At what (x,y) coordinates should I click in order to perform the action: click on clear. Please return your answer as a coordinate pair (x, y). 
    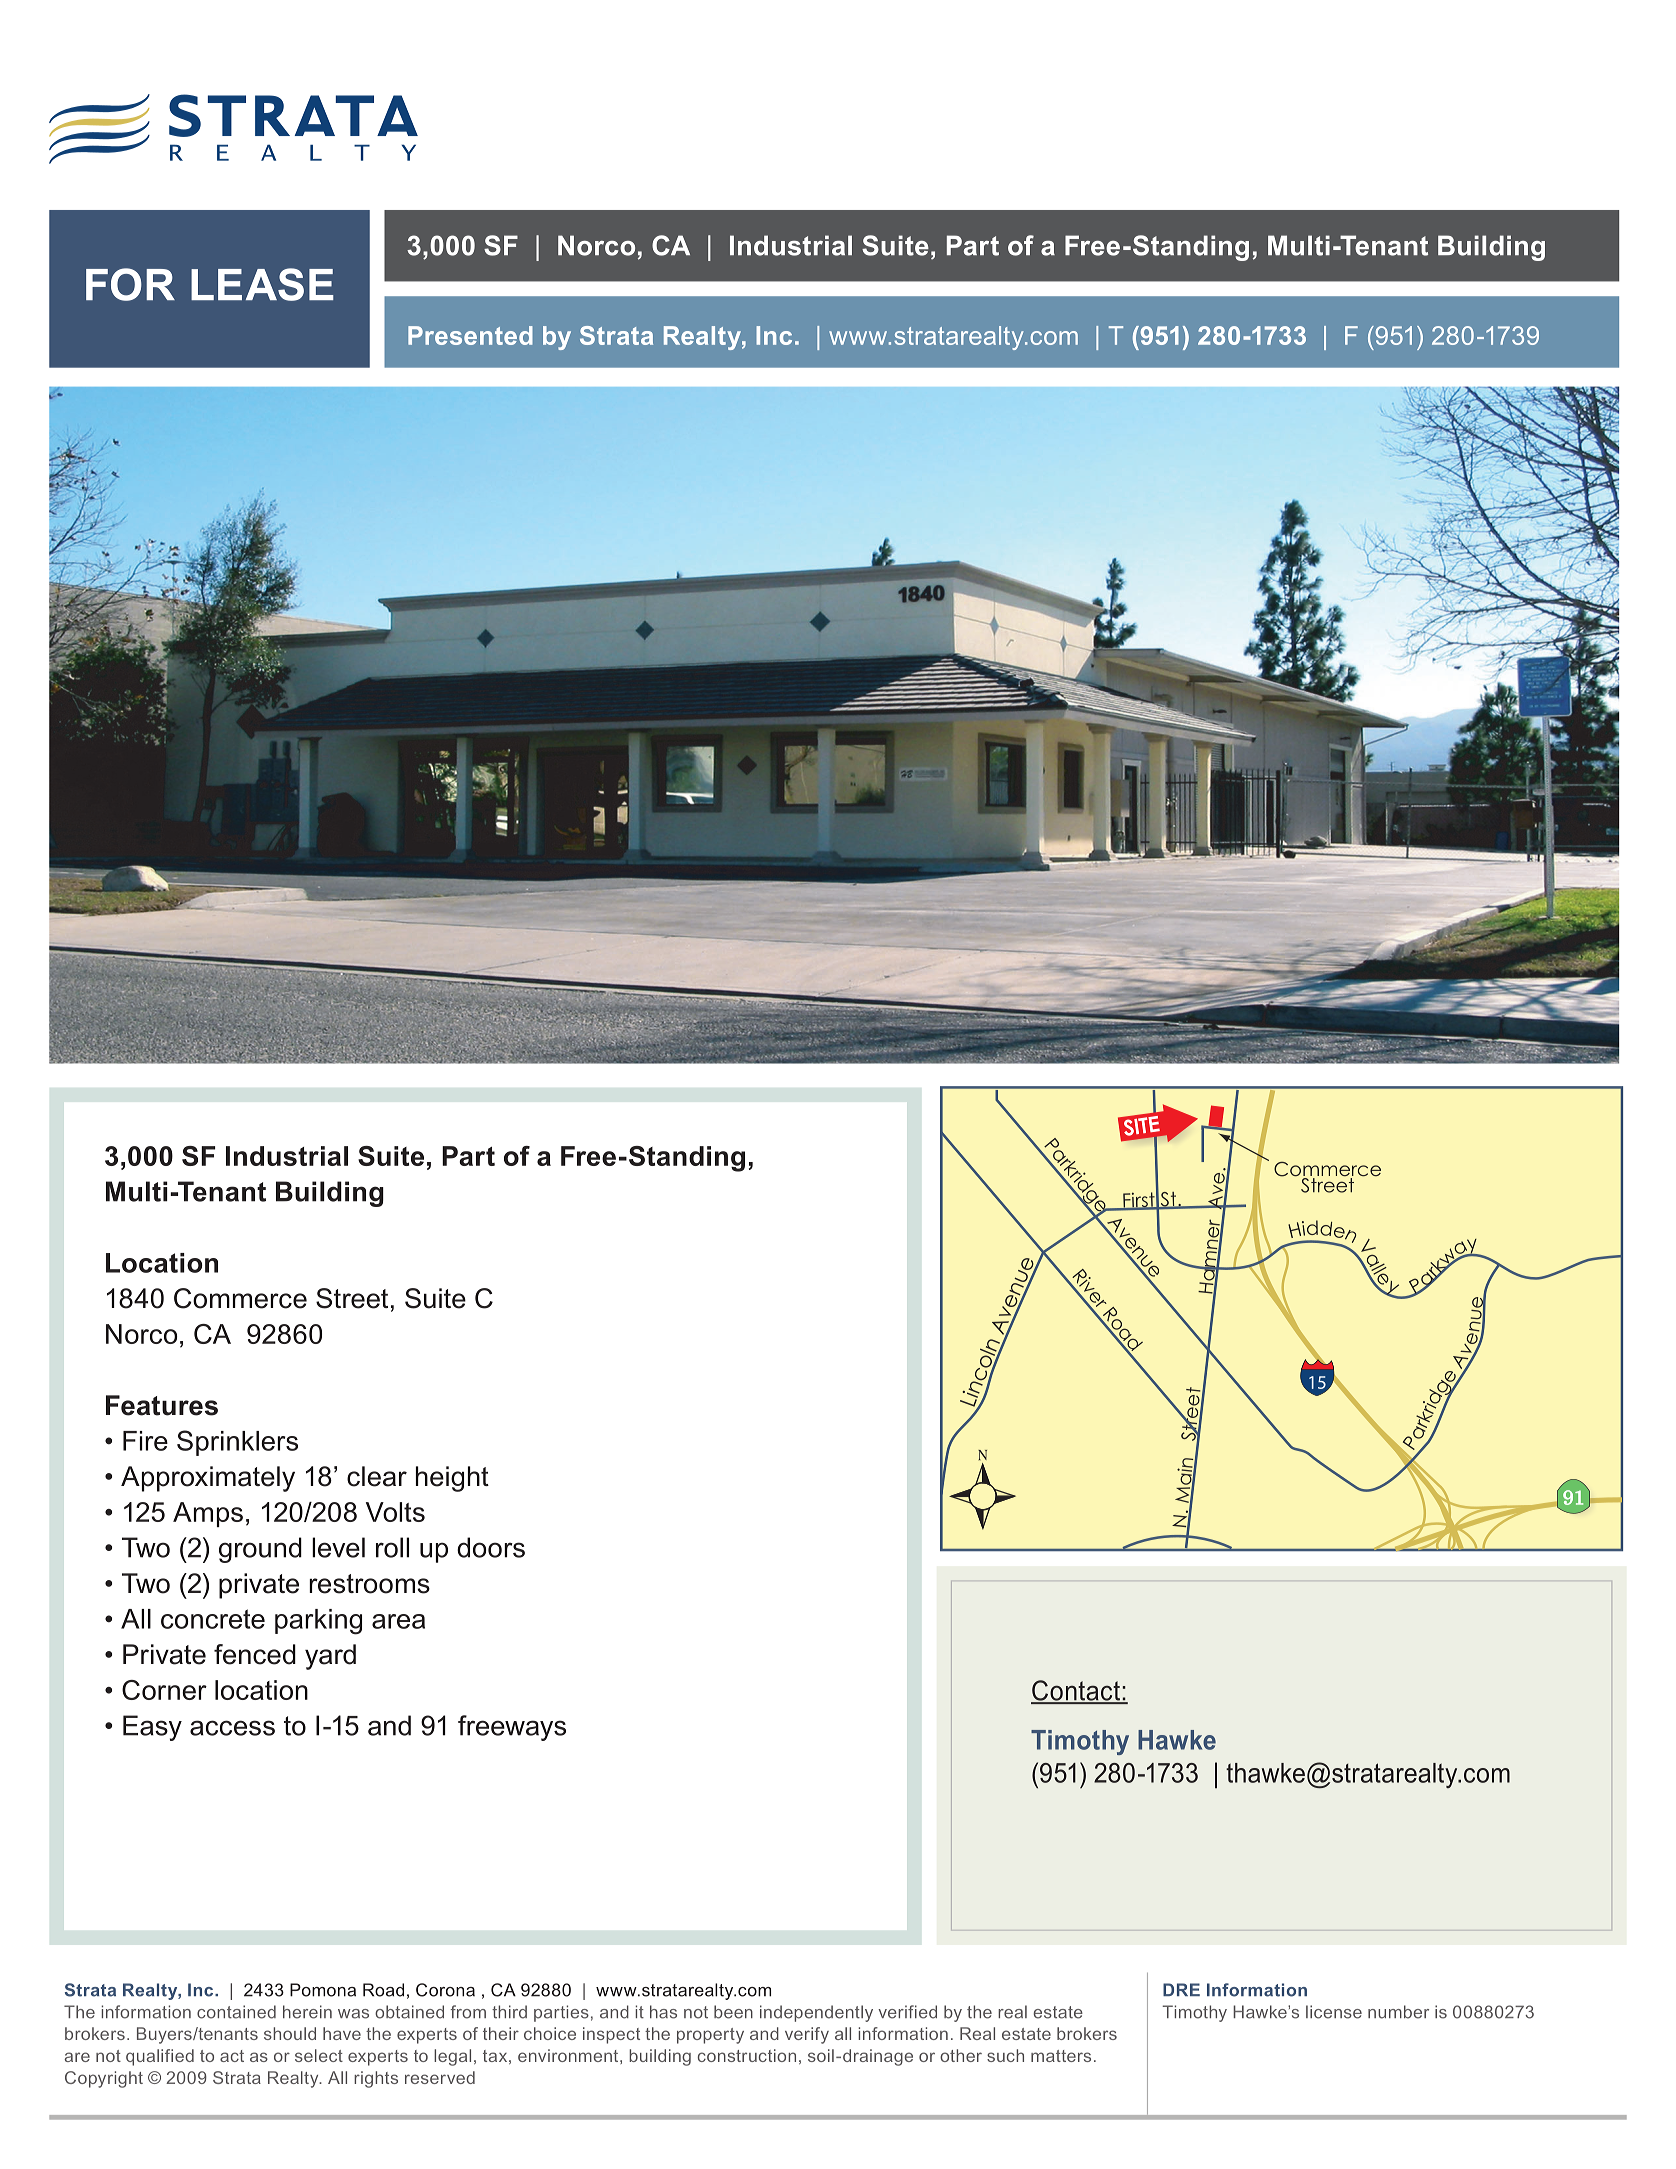
    Looking at the image, I should click on (377, 1476).
